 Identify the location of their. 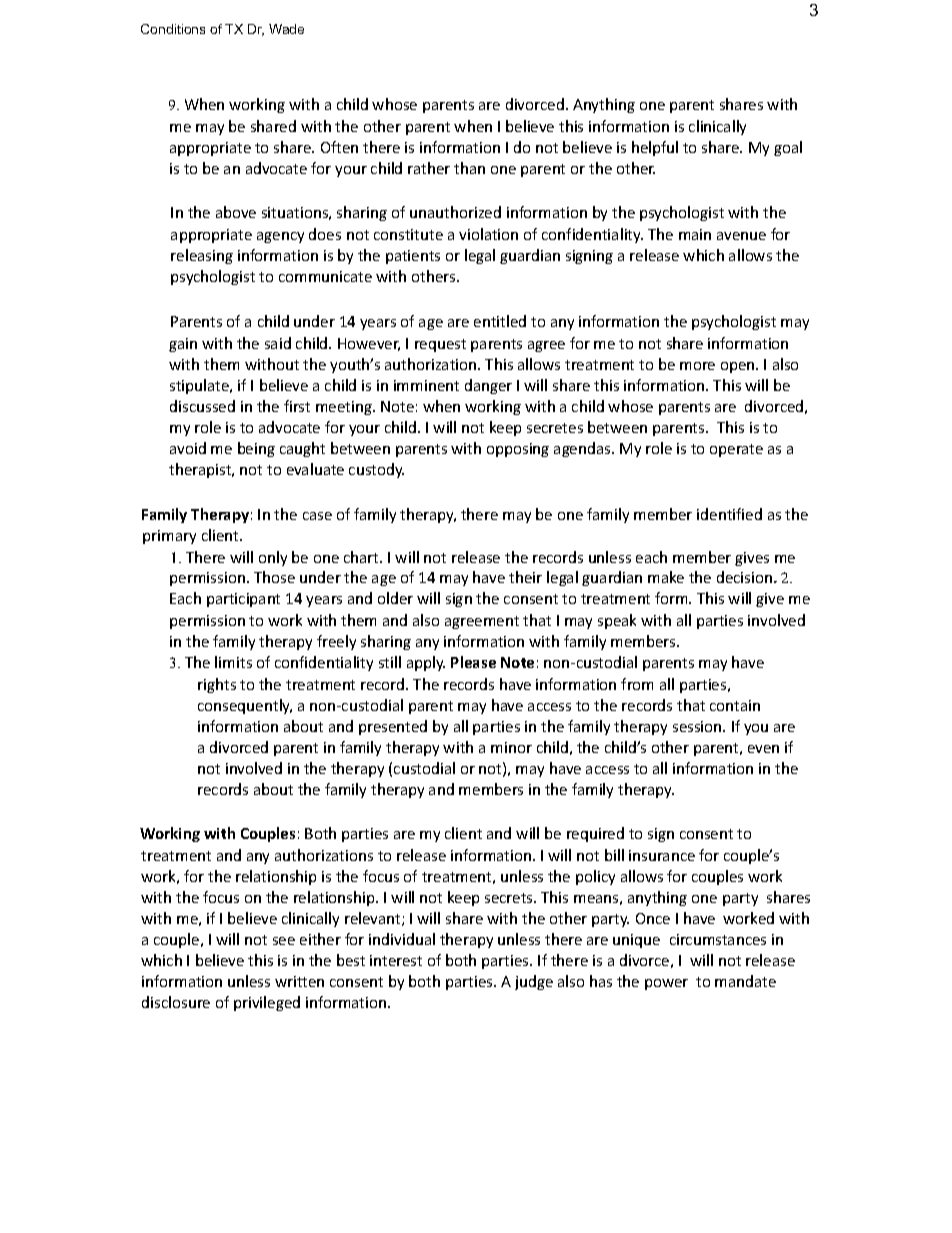
(525, 577).
